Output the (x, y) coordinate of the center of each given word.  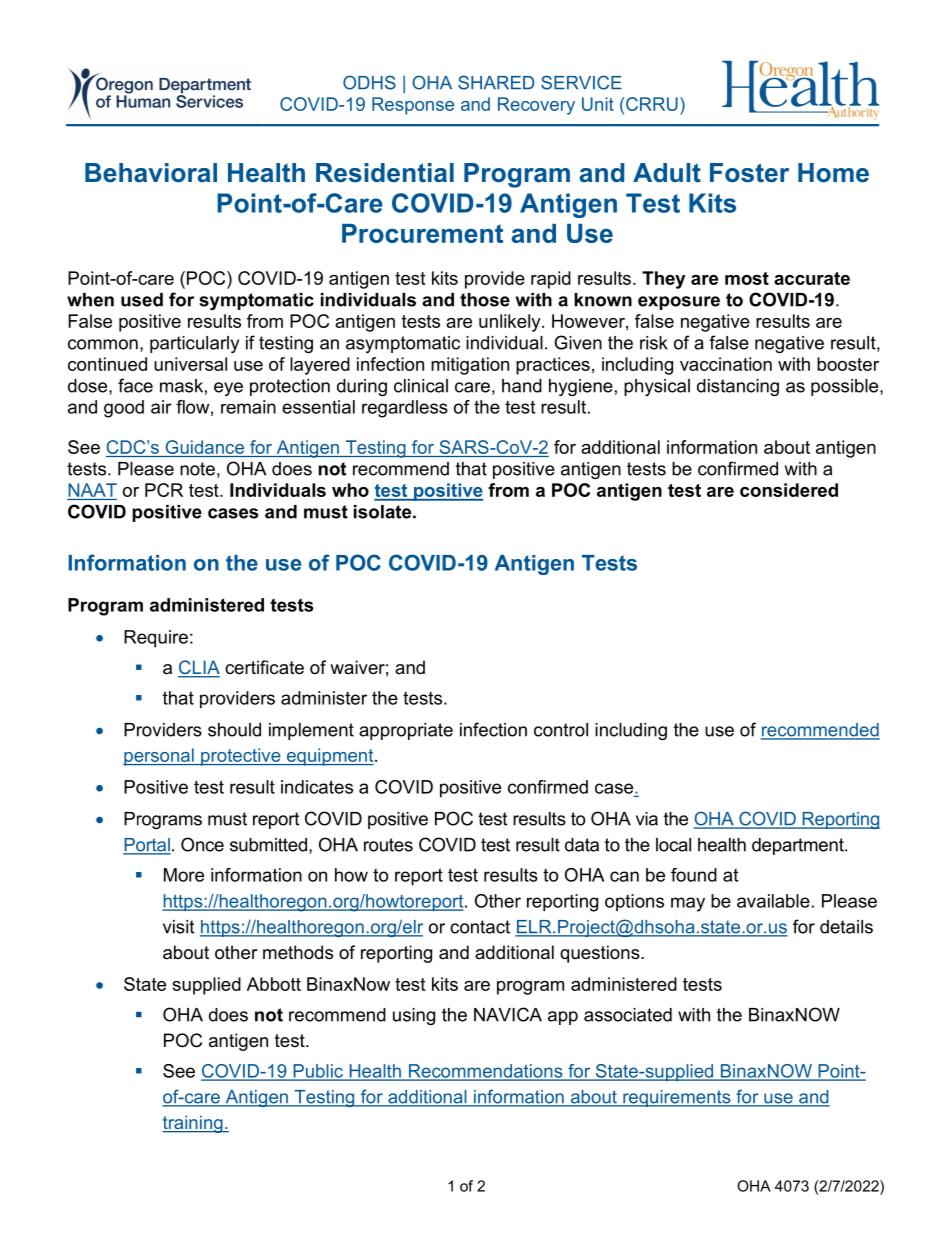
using (414, 1016)
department (799, 846)
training (193, 1124)
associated (628, 1015)
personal (159, 757)
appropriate (406, 731)
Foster (749, 173)
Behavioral (151, 173)
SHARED (496, 82)
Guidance (205, 447)
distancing (738, 387)
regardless (405, 409)
